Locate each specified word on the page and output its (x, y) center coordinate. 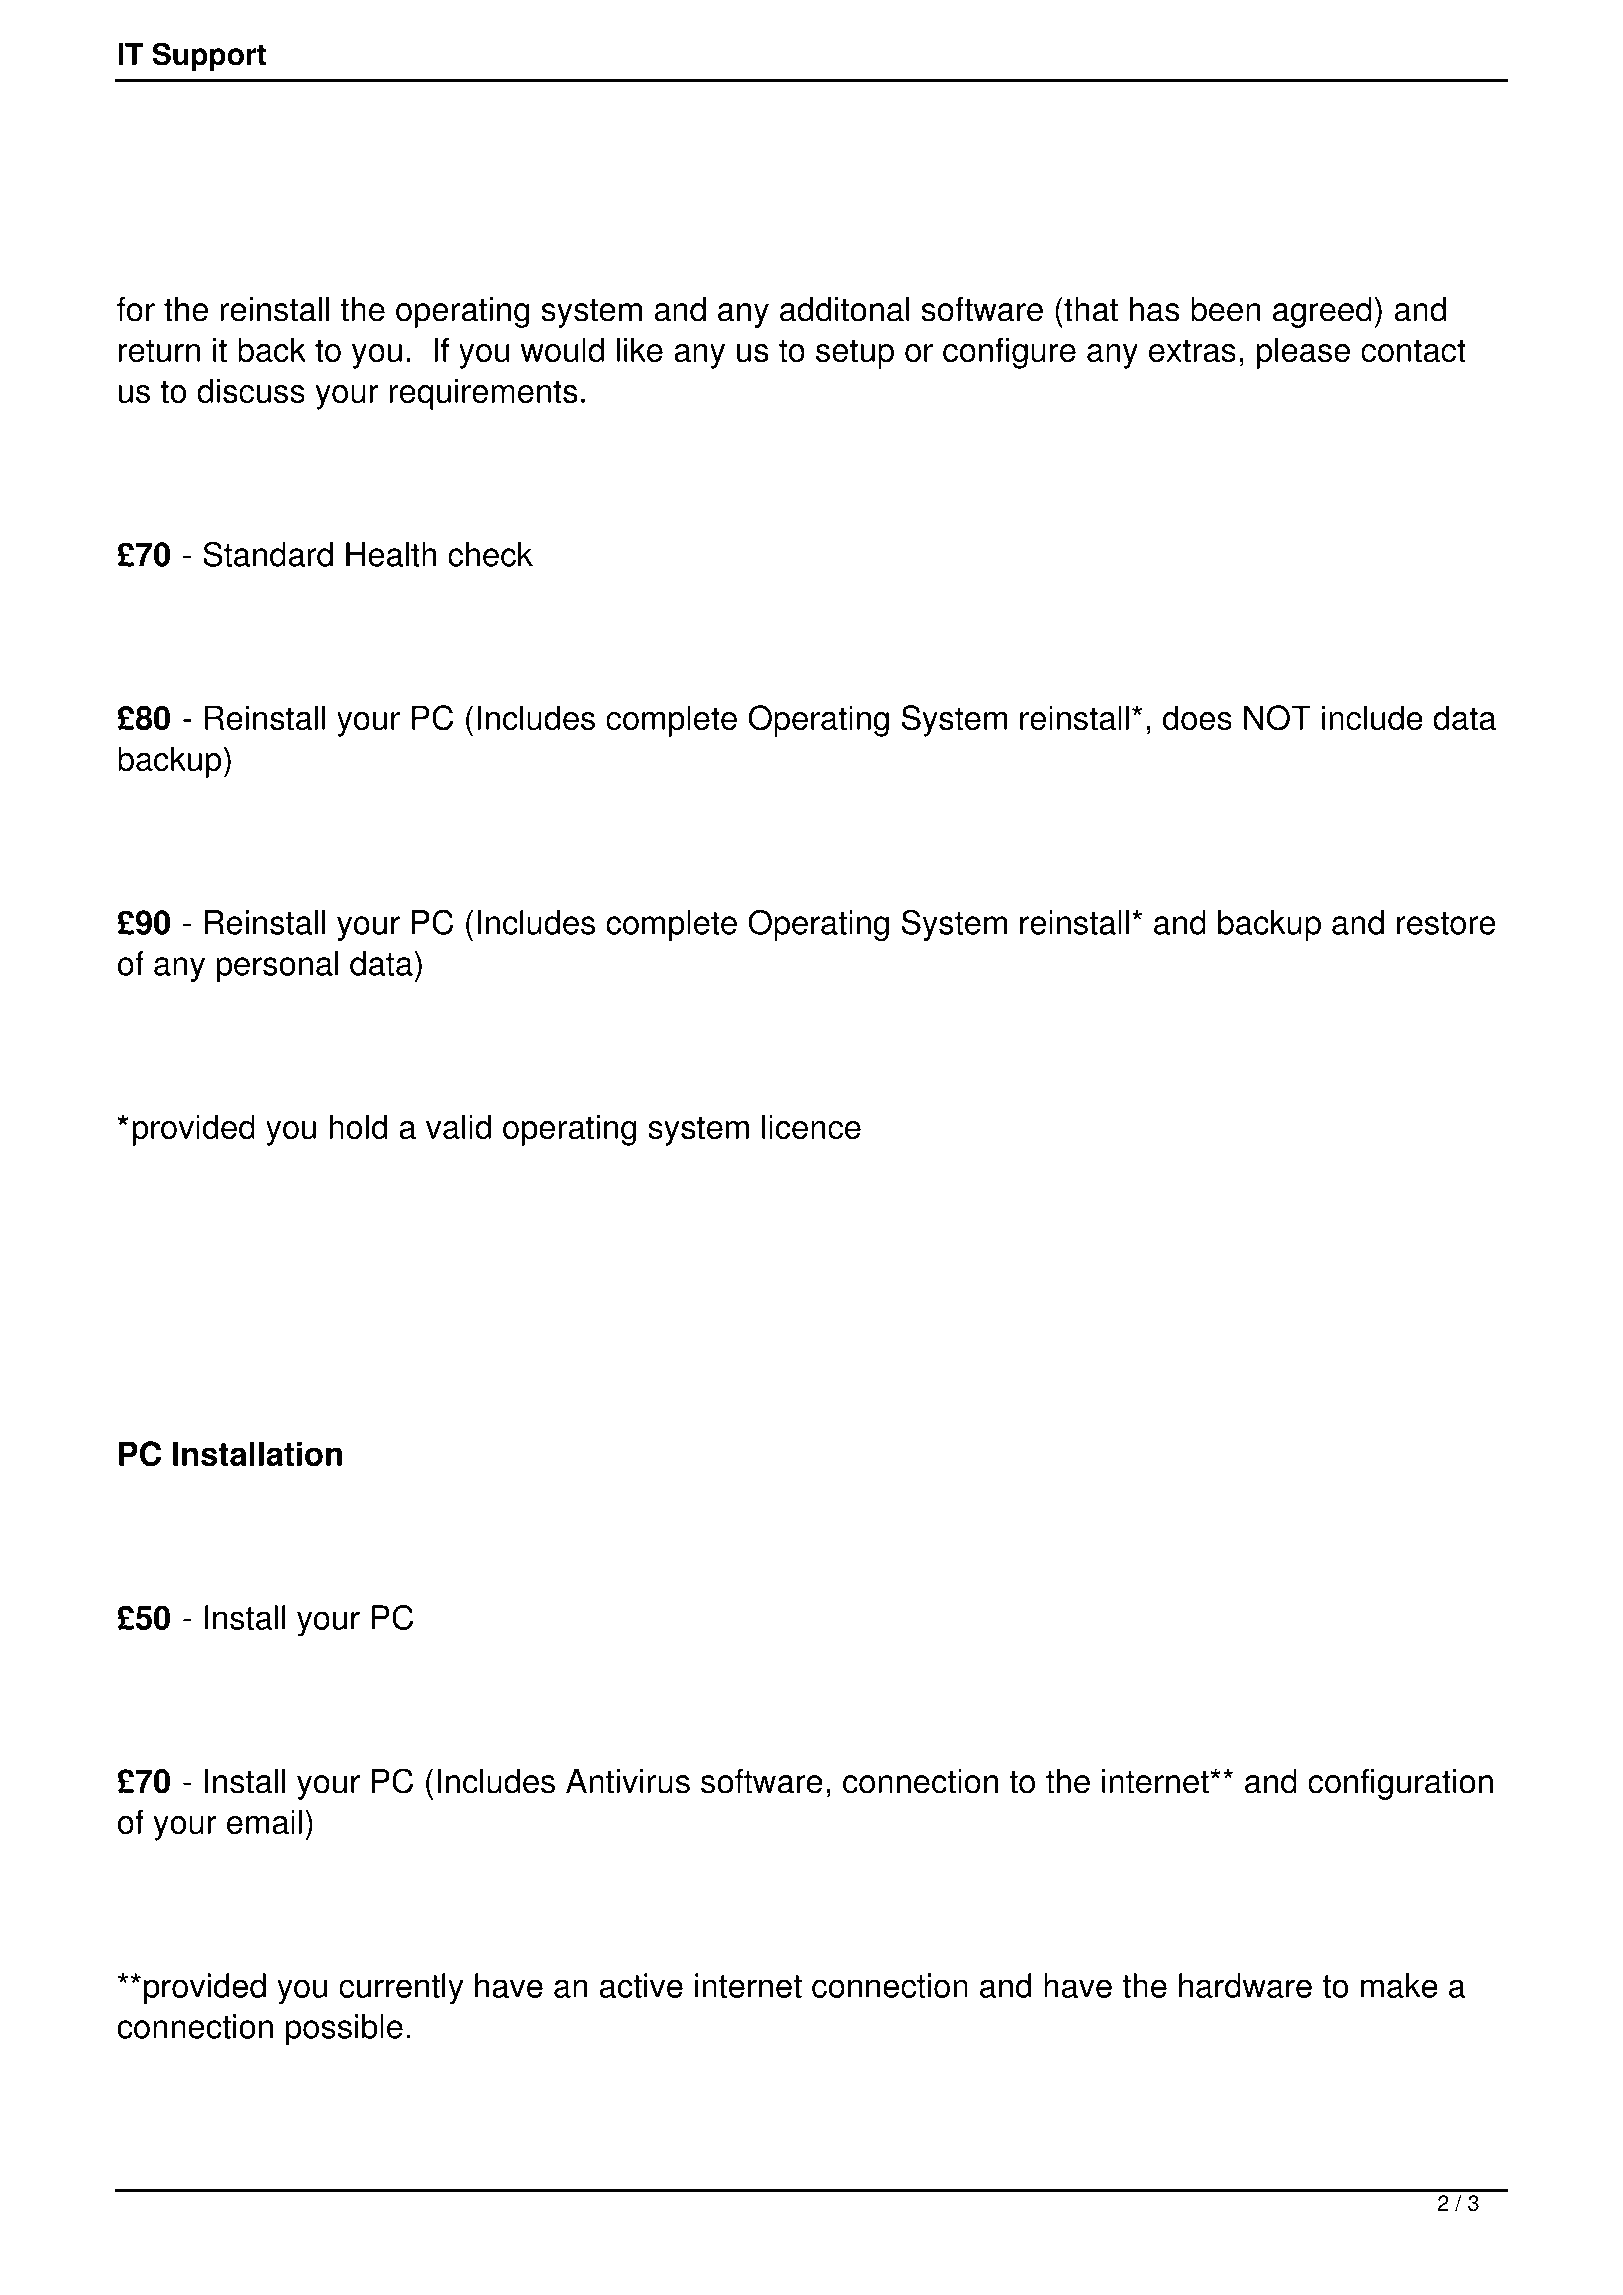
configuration (1400, 1784)
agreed (1322, 312)
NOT (1277, 718)
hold (358, 1127)
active (641, 1985)
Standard (268, 554)
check (490, 554)
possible (344, 2029)
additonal (845, 309)
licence (811, 1127)
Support (209, 57)
